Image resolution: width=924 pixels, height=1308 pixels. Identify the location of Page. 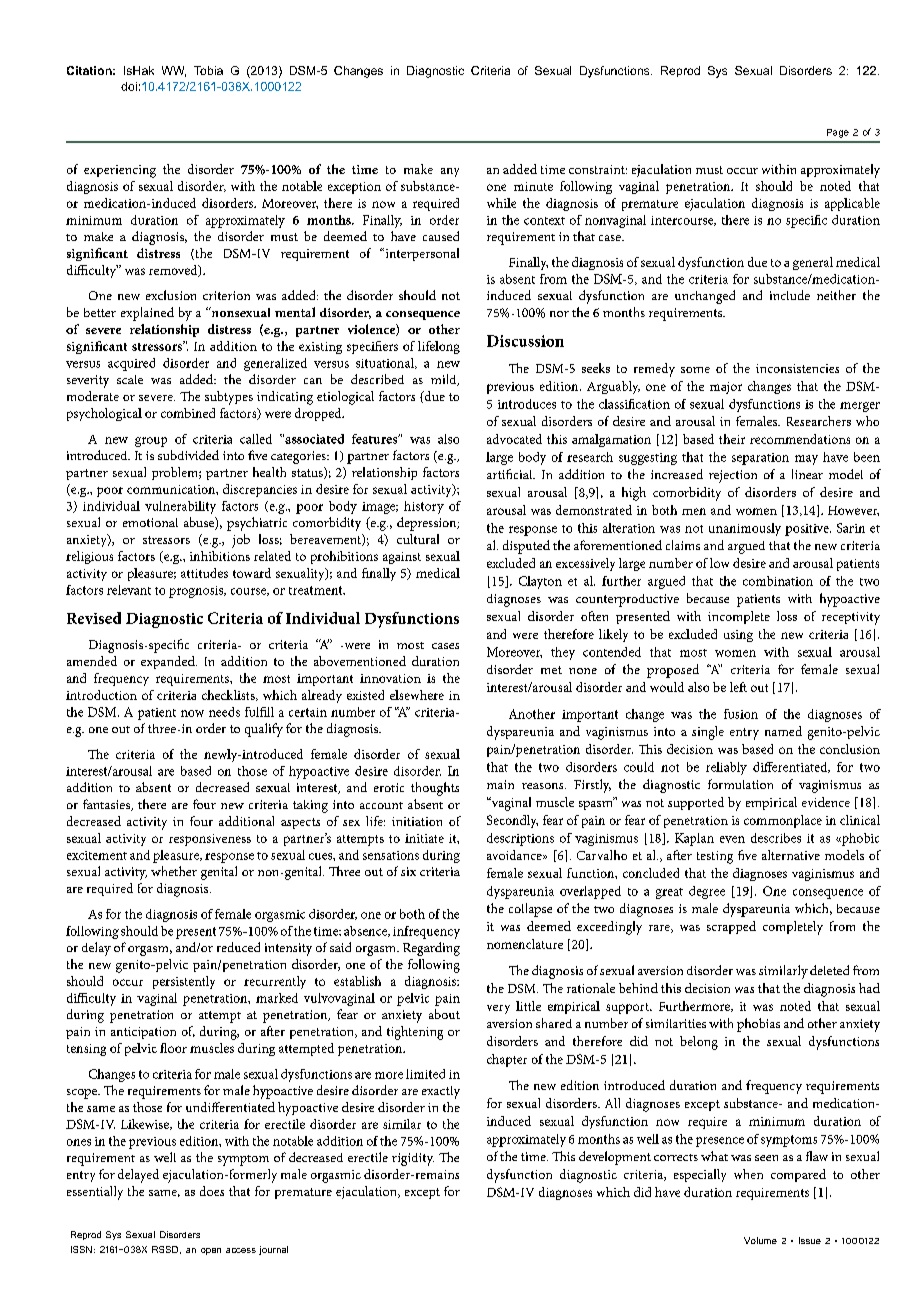
(838, 133).
